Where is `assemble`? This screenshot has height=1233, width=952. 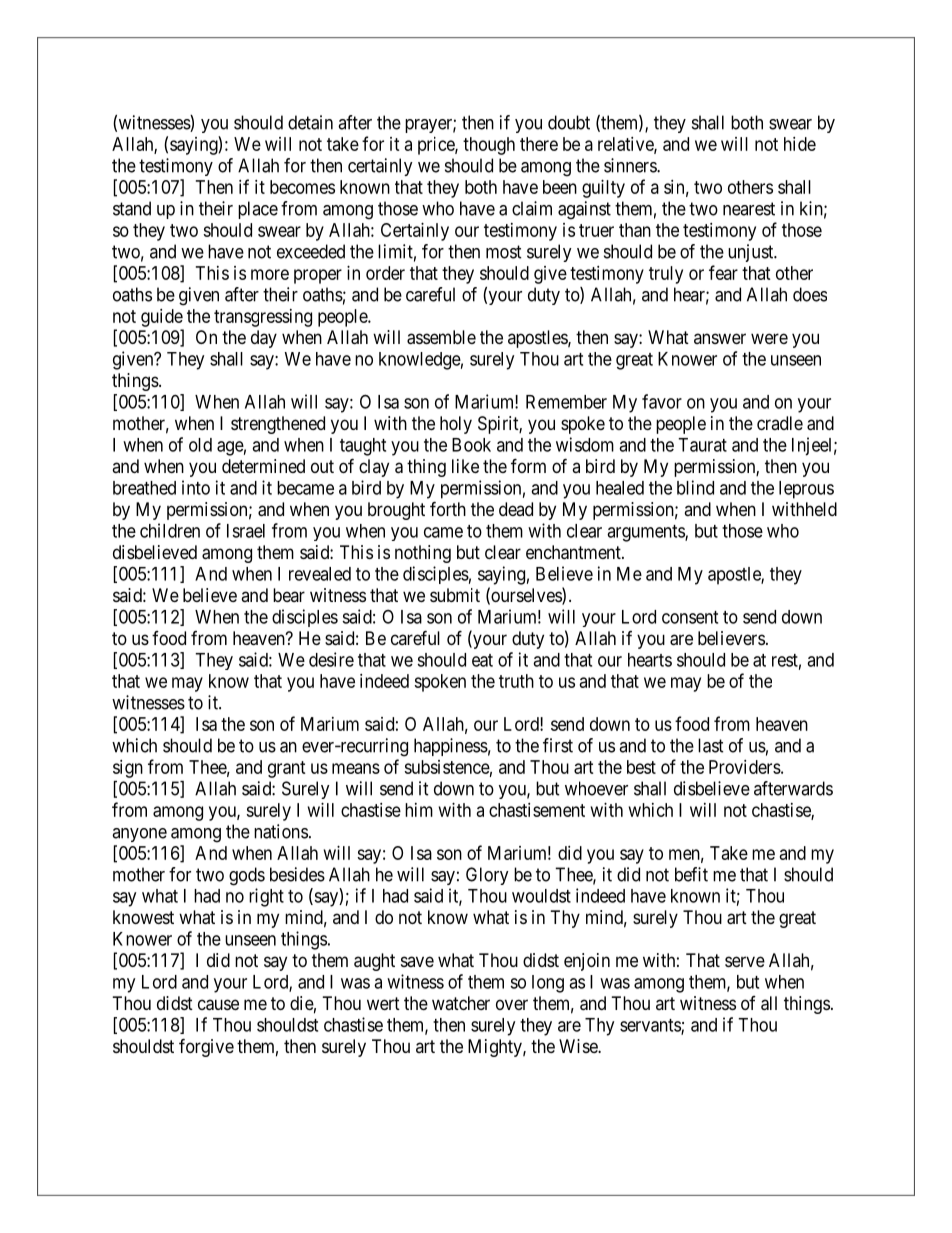 assemble is located at coordinates (441, 337).
